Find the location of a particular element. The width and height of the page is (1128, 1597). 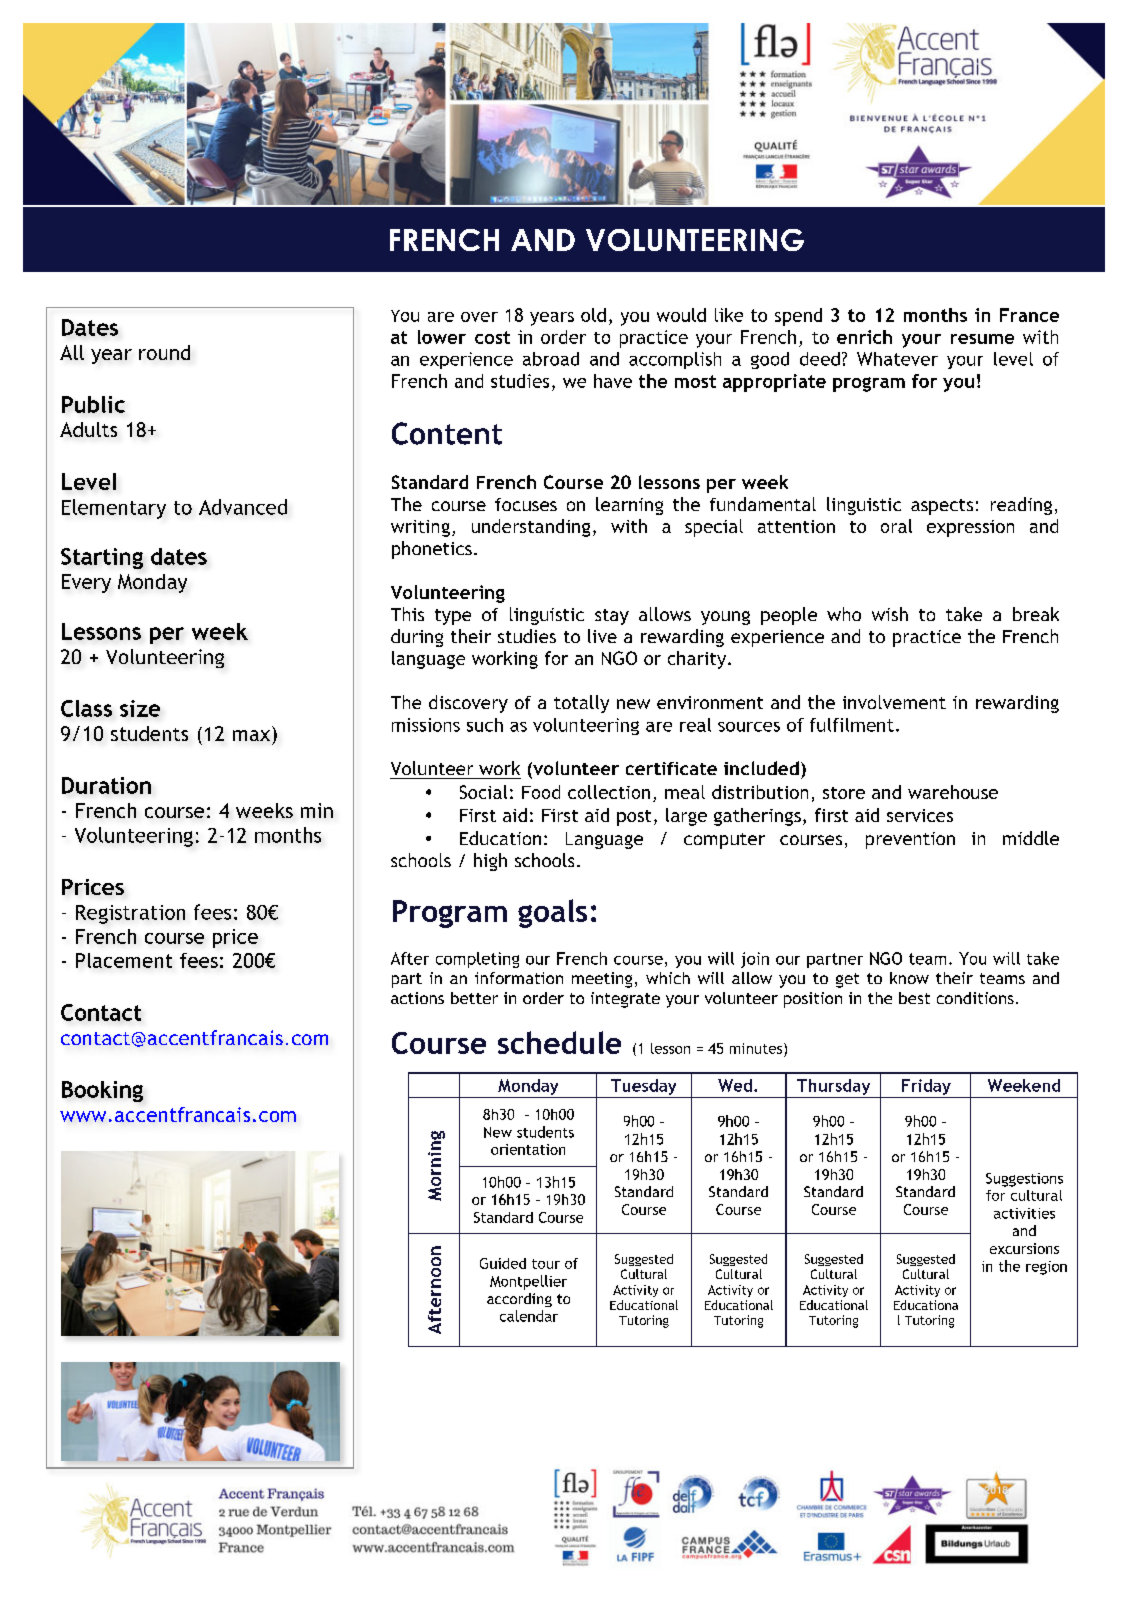

meeting is located at coordinates (602, 980).
